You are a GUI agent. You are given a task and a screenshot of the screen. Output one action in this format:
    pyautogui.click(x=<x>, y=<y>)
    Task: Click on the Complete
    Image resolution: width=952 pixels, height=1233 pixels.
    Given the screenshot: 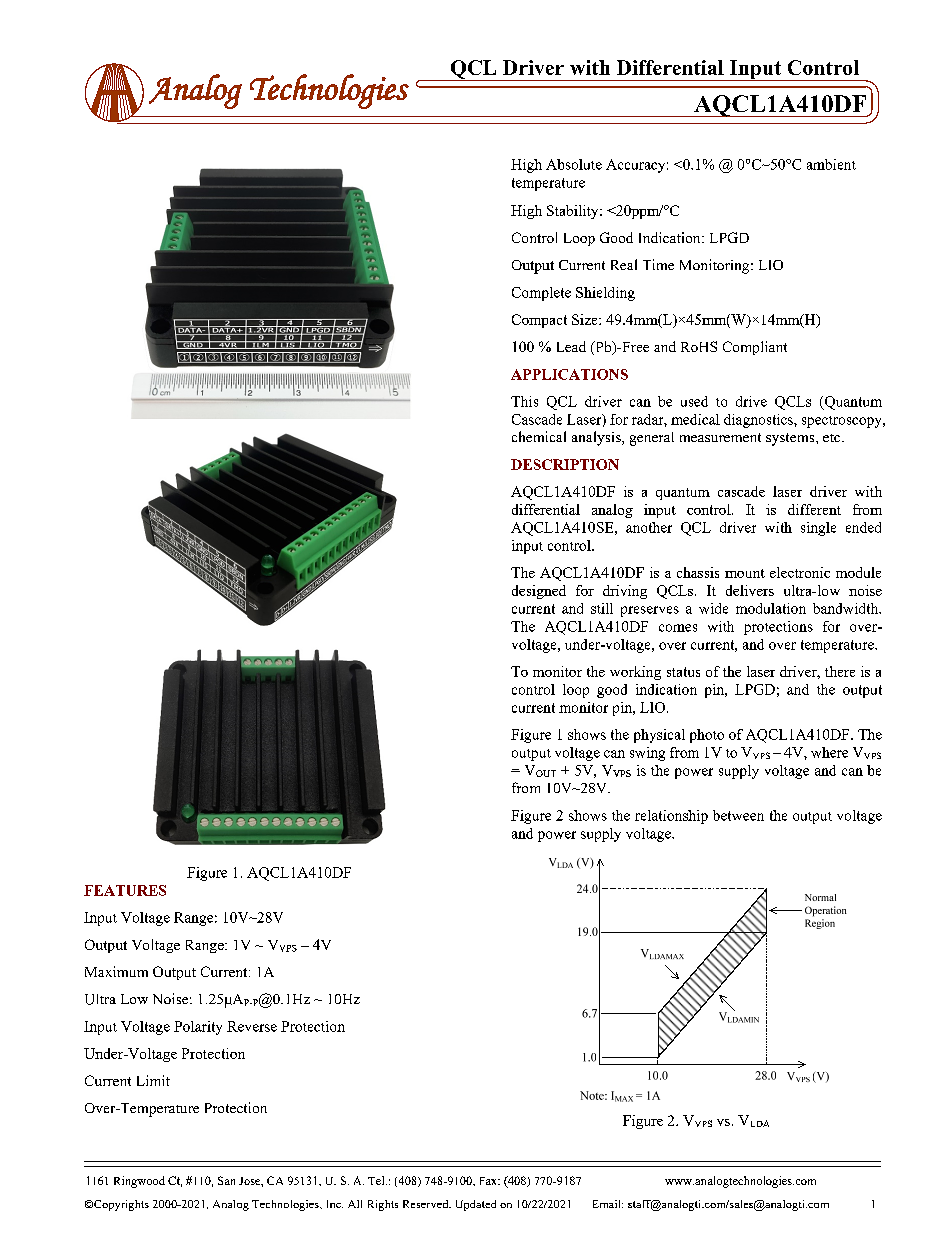 What is the action you would take?
    pyautogui.click(x=541, y=294)
